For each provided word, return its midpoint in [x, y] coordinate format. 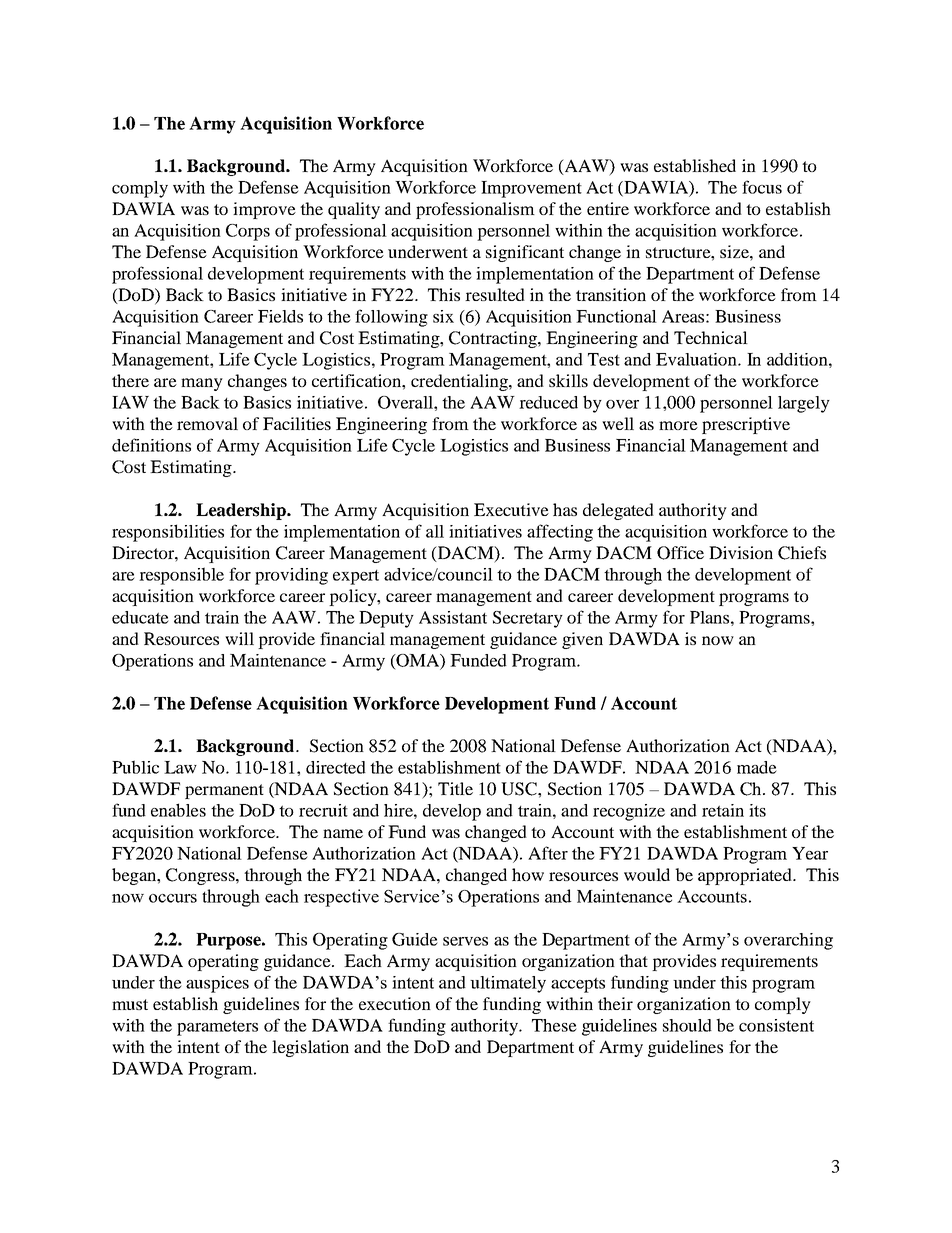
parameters [217, 1028]
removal [207, 423]
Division [741, 552]
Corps [248, 232]
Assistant [453, 617]
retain [723, 810]
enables [178, 810]
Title [455, 788]
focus [762, 187]
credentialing [460, 382]
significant [525, 253]
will [239, 638]
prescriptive [746, 425]
